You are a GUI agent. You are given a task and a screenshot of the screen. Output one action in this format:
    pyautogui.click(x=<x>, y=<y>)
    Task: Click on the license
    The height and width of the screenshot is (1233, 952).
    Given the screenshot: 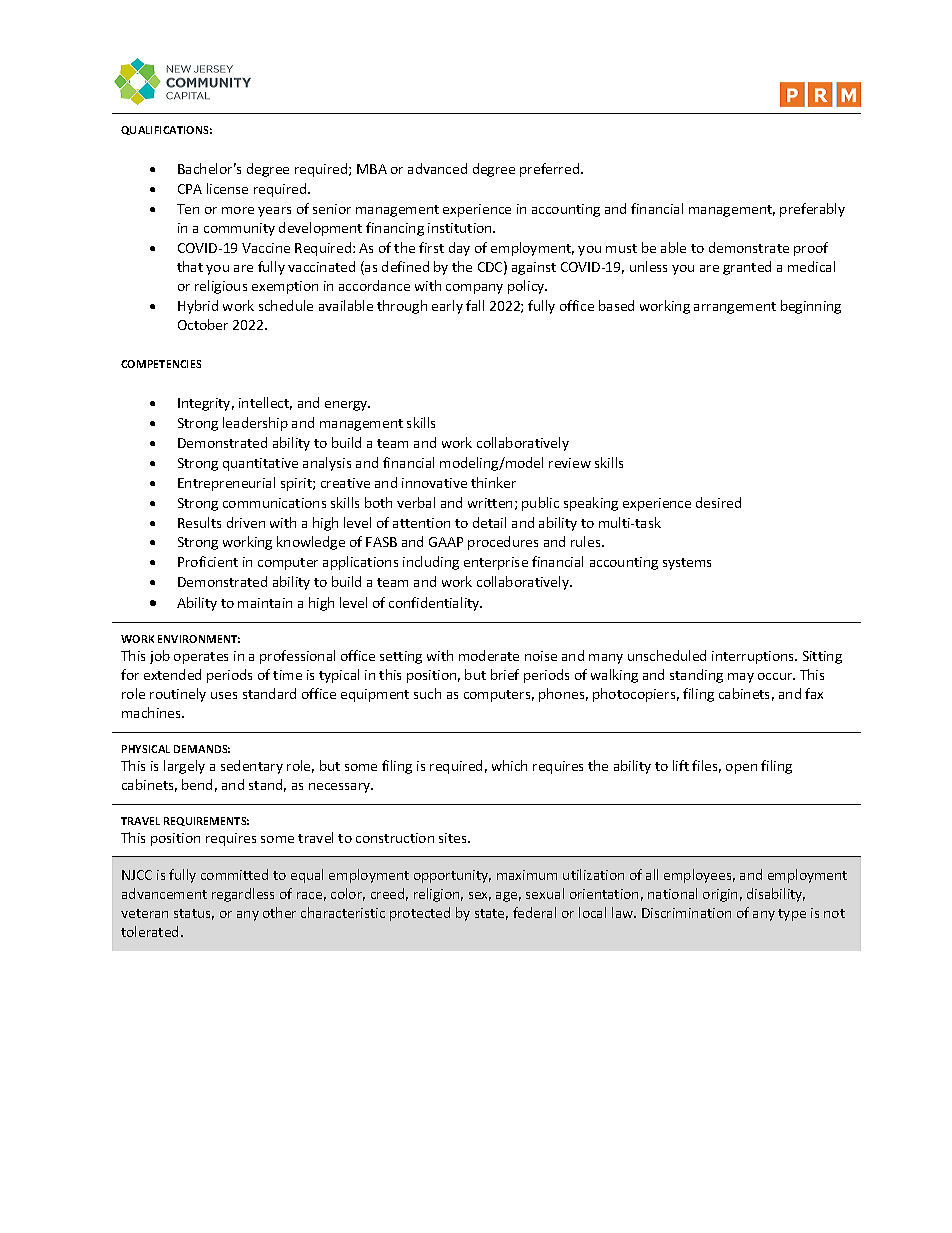 What is the action you would take?
    pyautogui.click(x=227, y=188)
